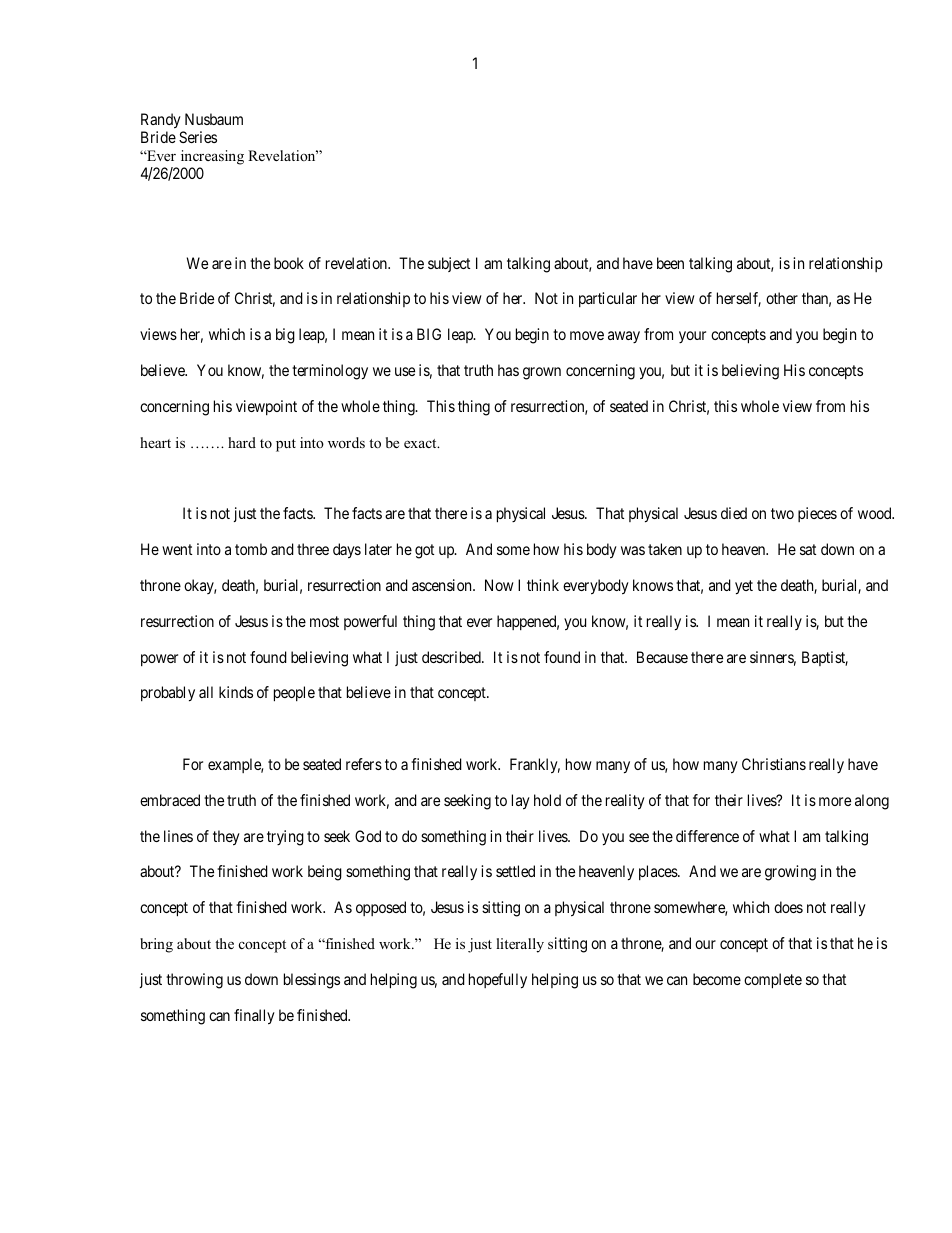 The image size is (952, 1233). I want to click on subject, so click(449, 264).
